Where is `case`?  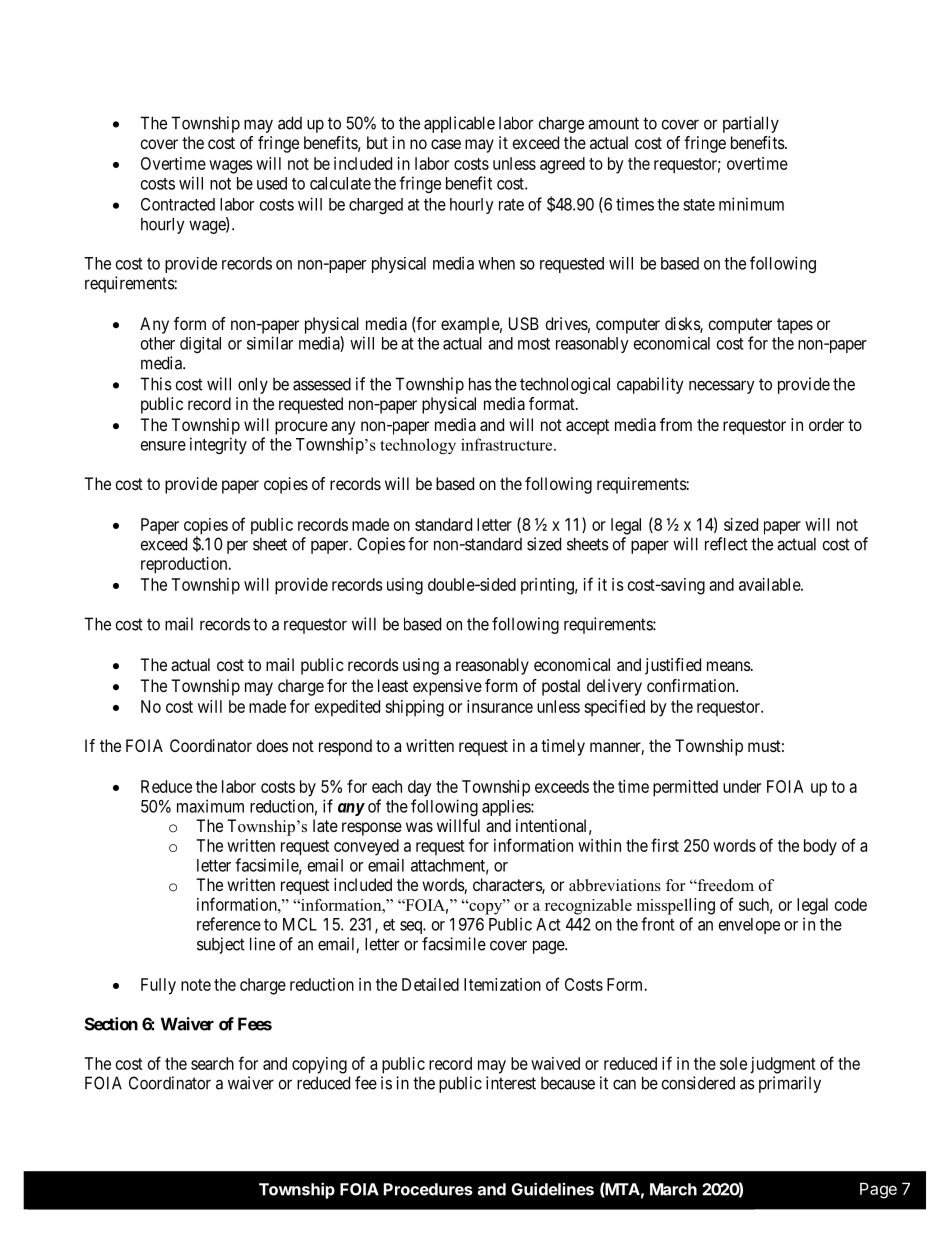 case is located at coordinates (446, 144).
